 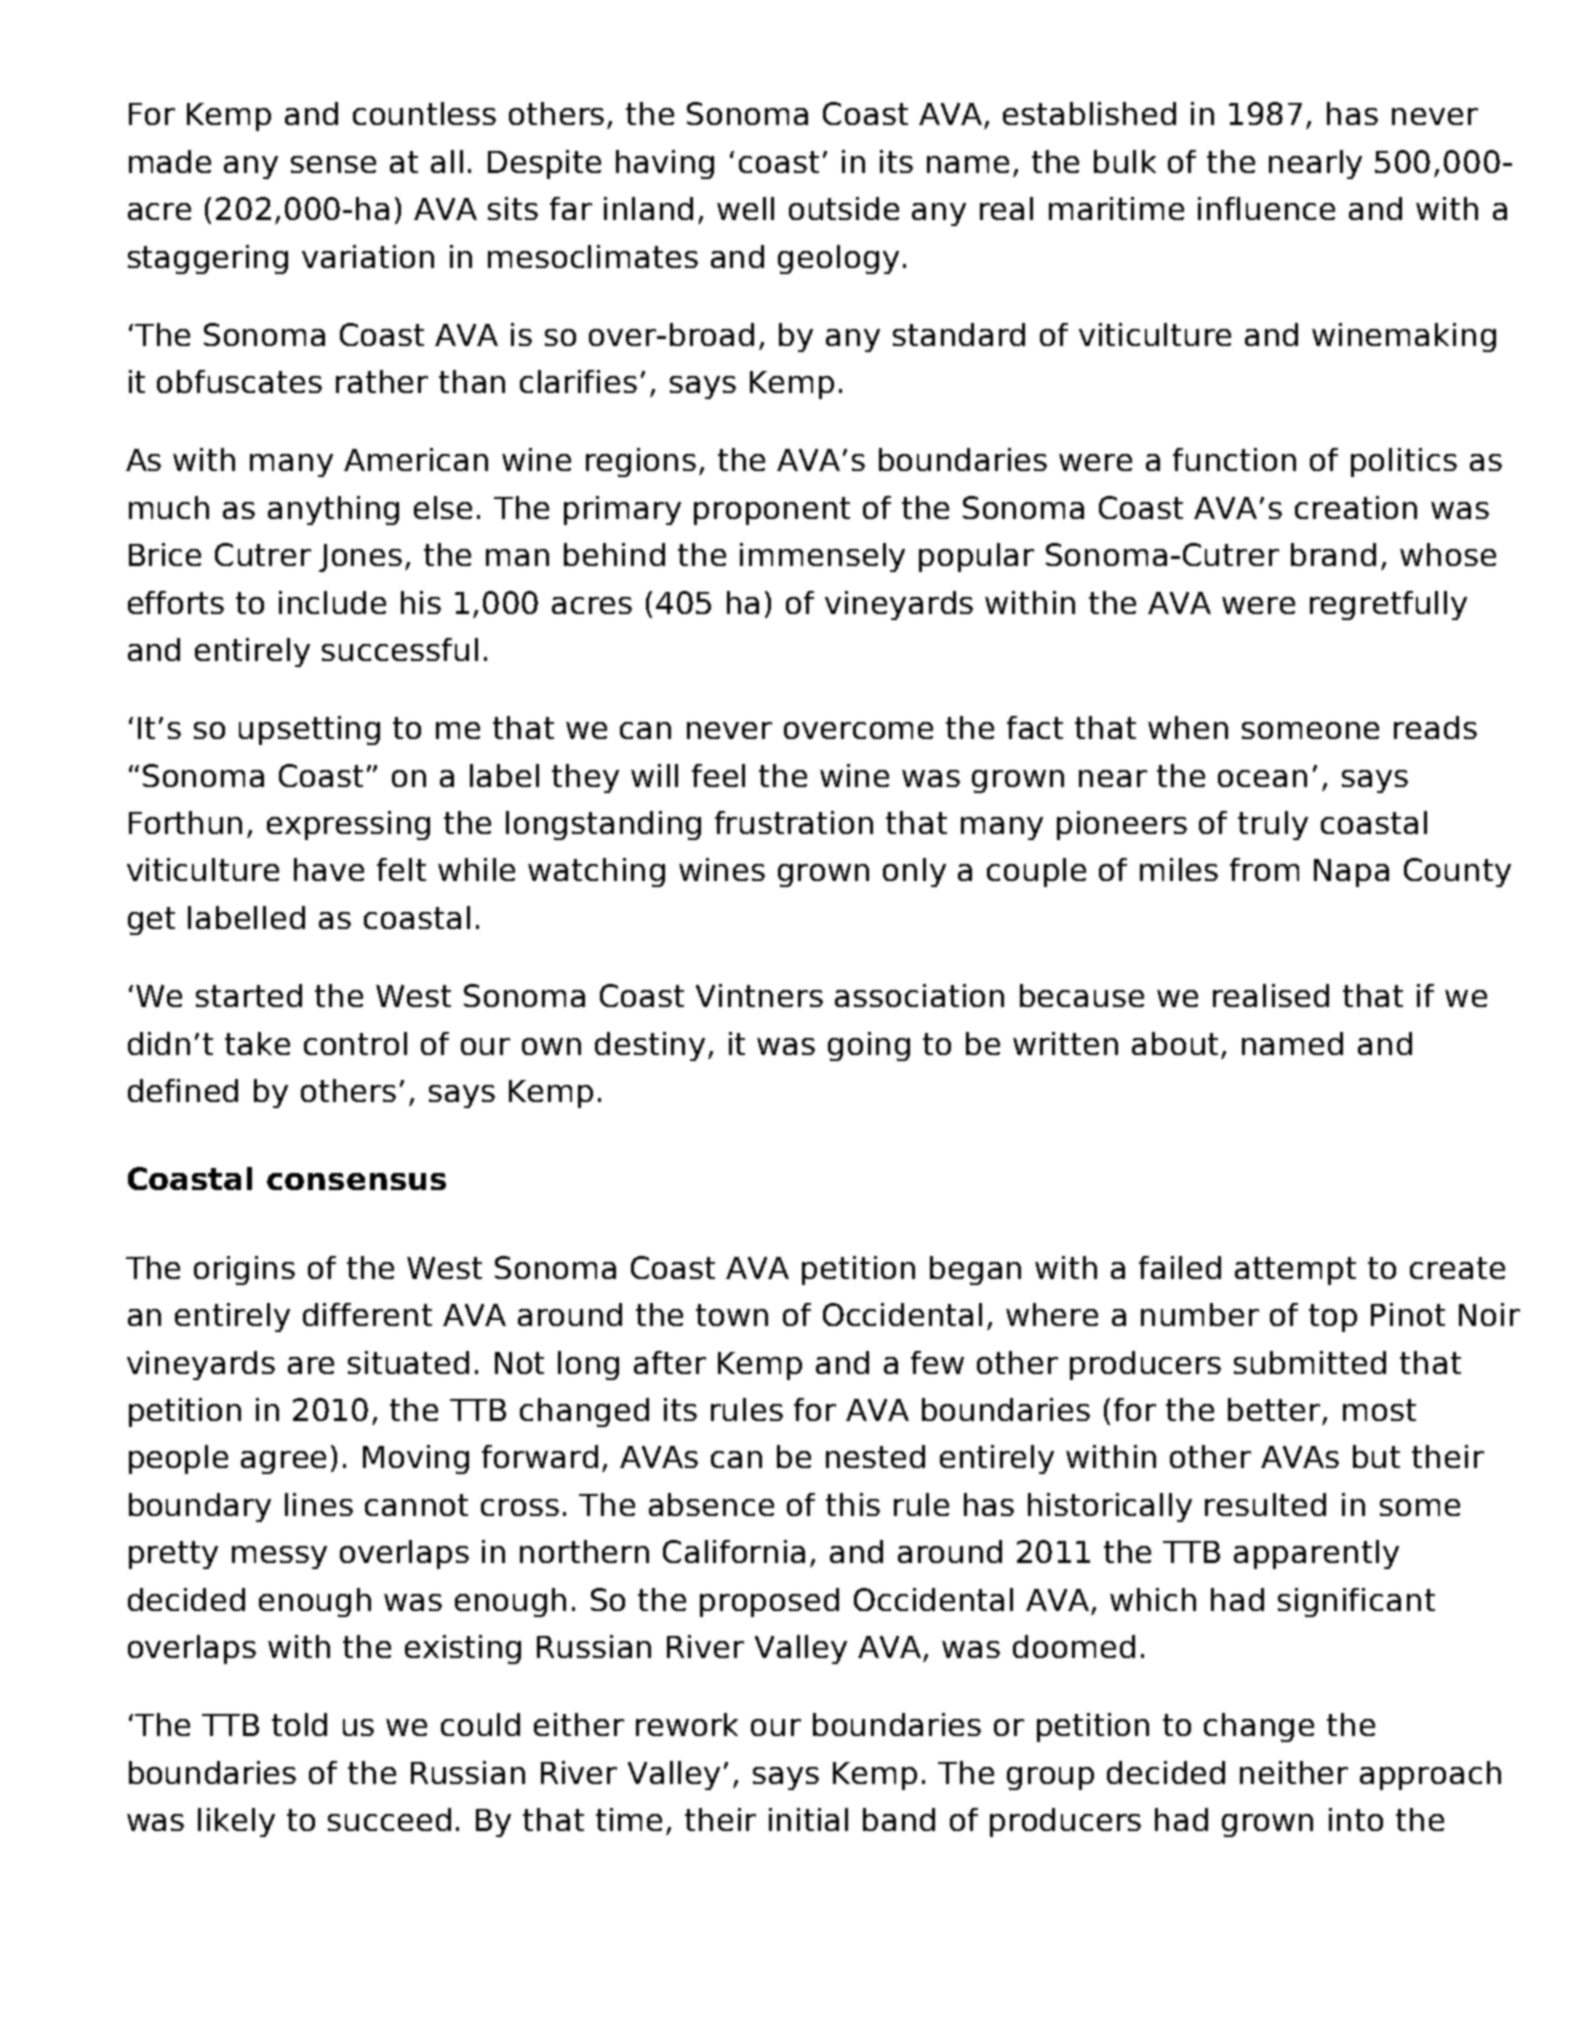 I want to click on told, so click(x=299, y=1724).
